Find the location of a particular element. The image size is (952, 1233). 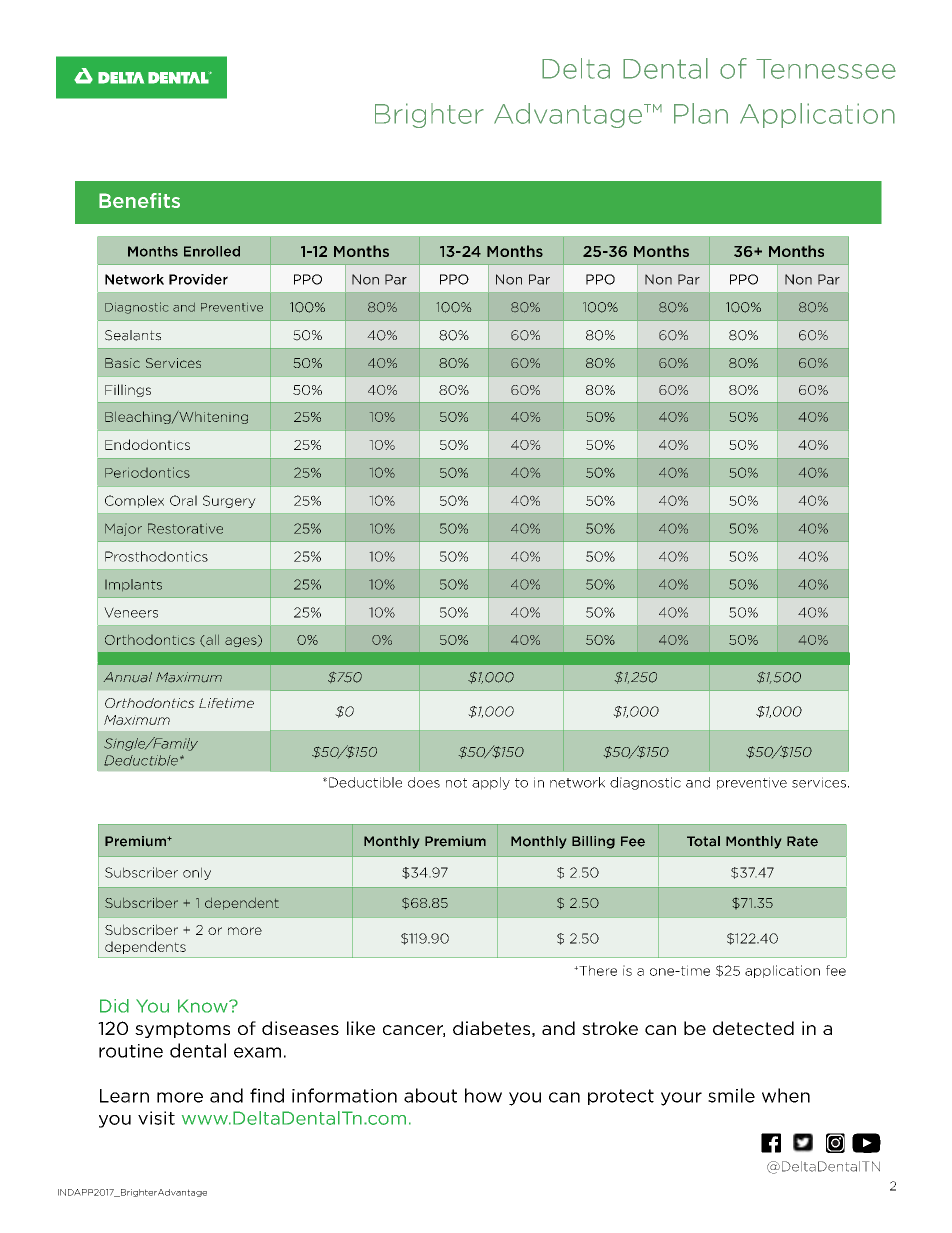

only is located at coordinates (197, 873).
